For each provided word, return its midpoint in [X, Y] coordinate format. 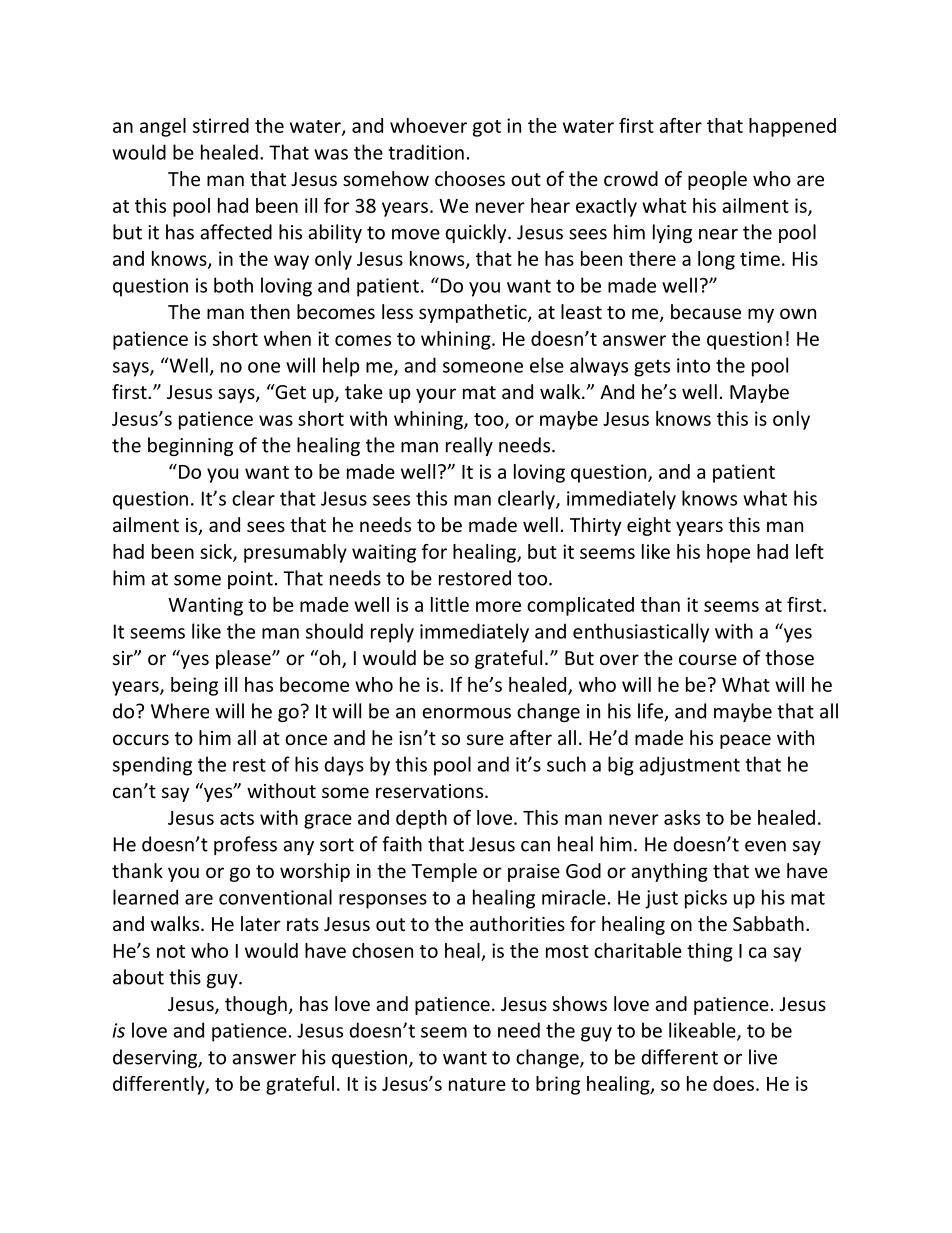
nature [477, 1084]
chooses [470, 178]
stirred [221, 125]
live [763, 1057]
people [717, 180]
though [256, 1005]
